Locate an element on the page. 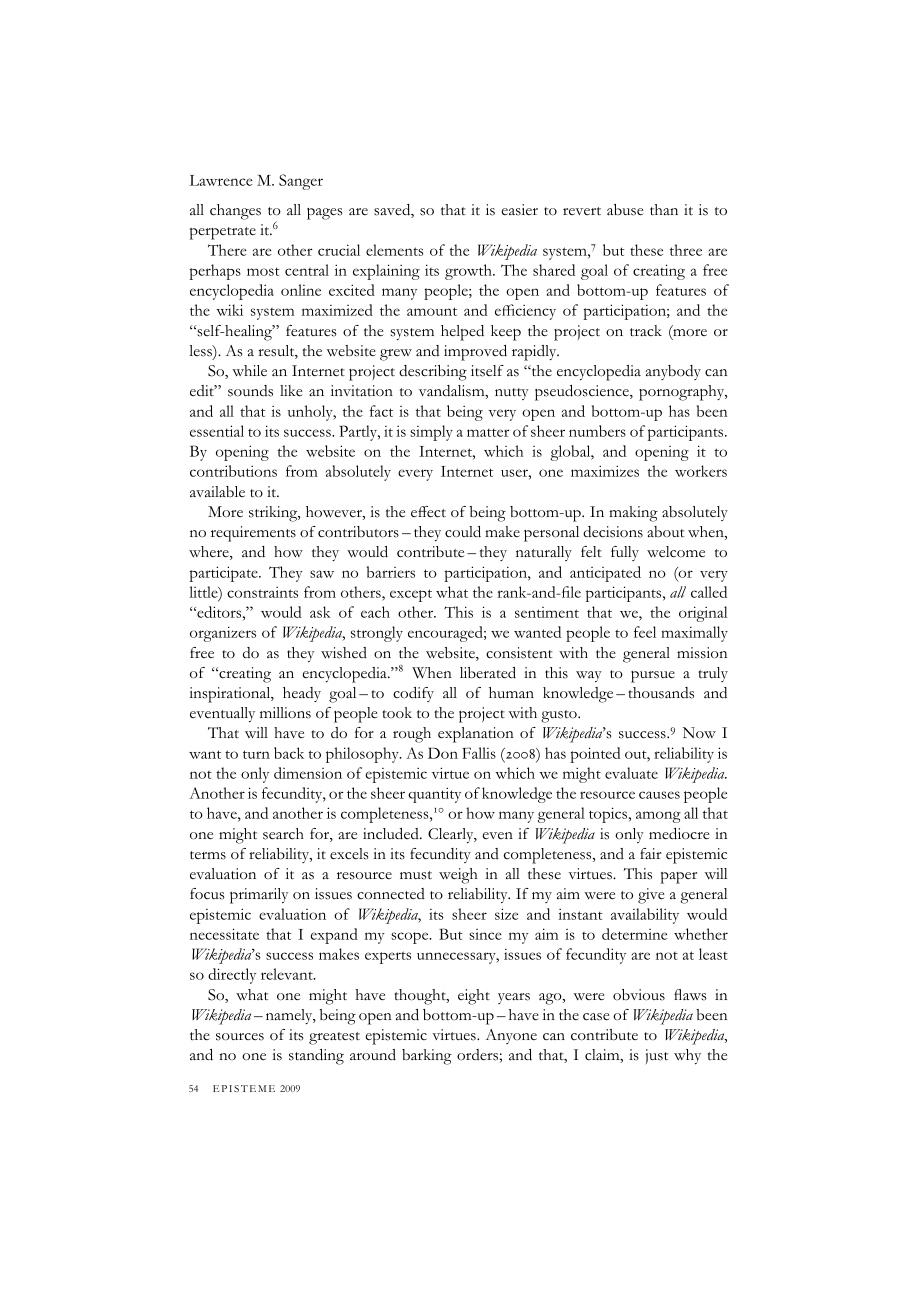  easier is located at coordinates (520, 210).
